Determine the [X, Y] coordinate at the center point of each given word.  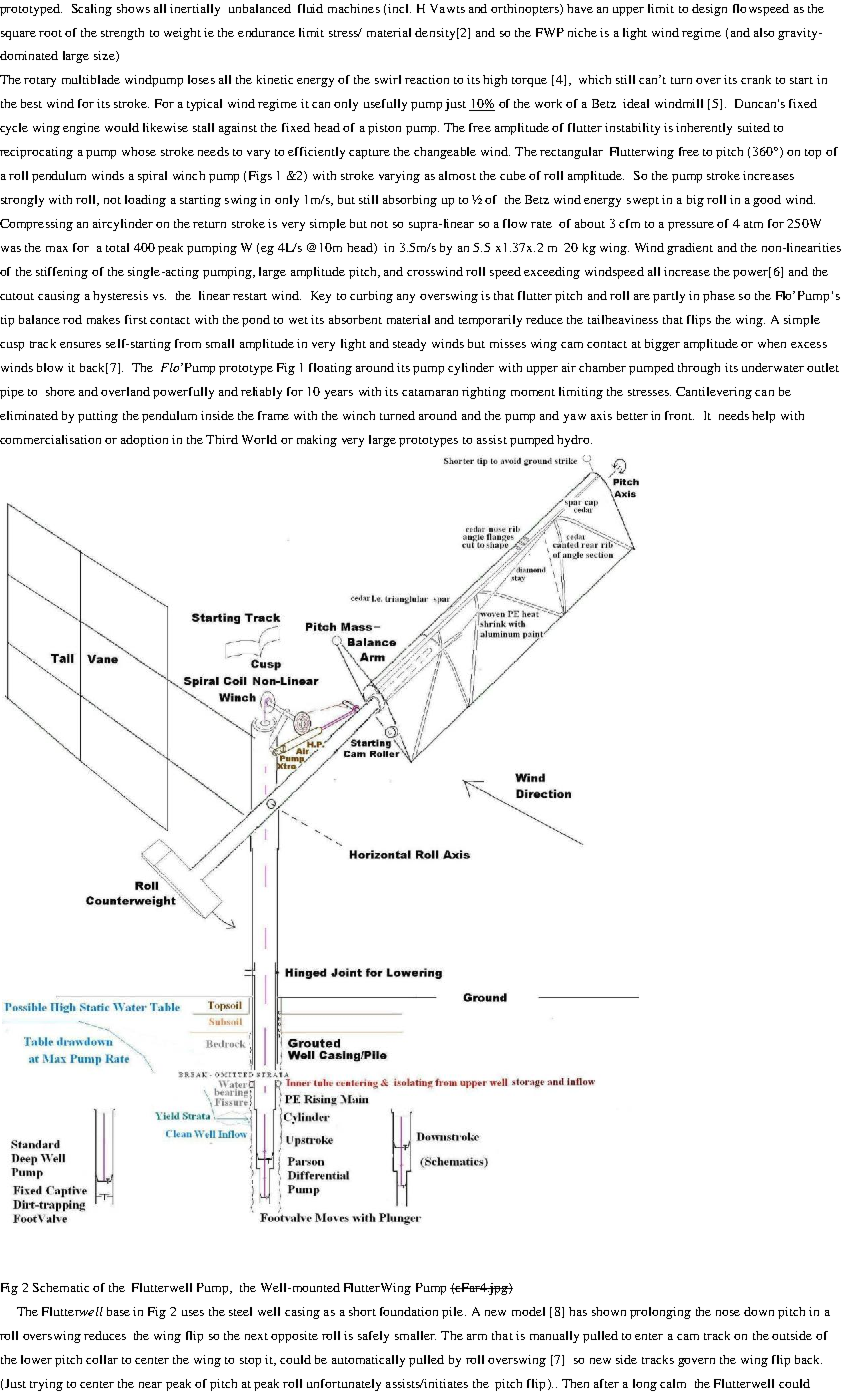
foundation [409, 1311]
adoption [144, 441]
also [764, 32]
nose [728, 1313]
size [105, 56]
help [763, 417]
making [317, 441]
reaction [427, 79]
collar [102, 1359]
